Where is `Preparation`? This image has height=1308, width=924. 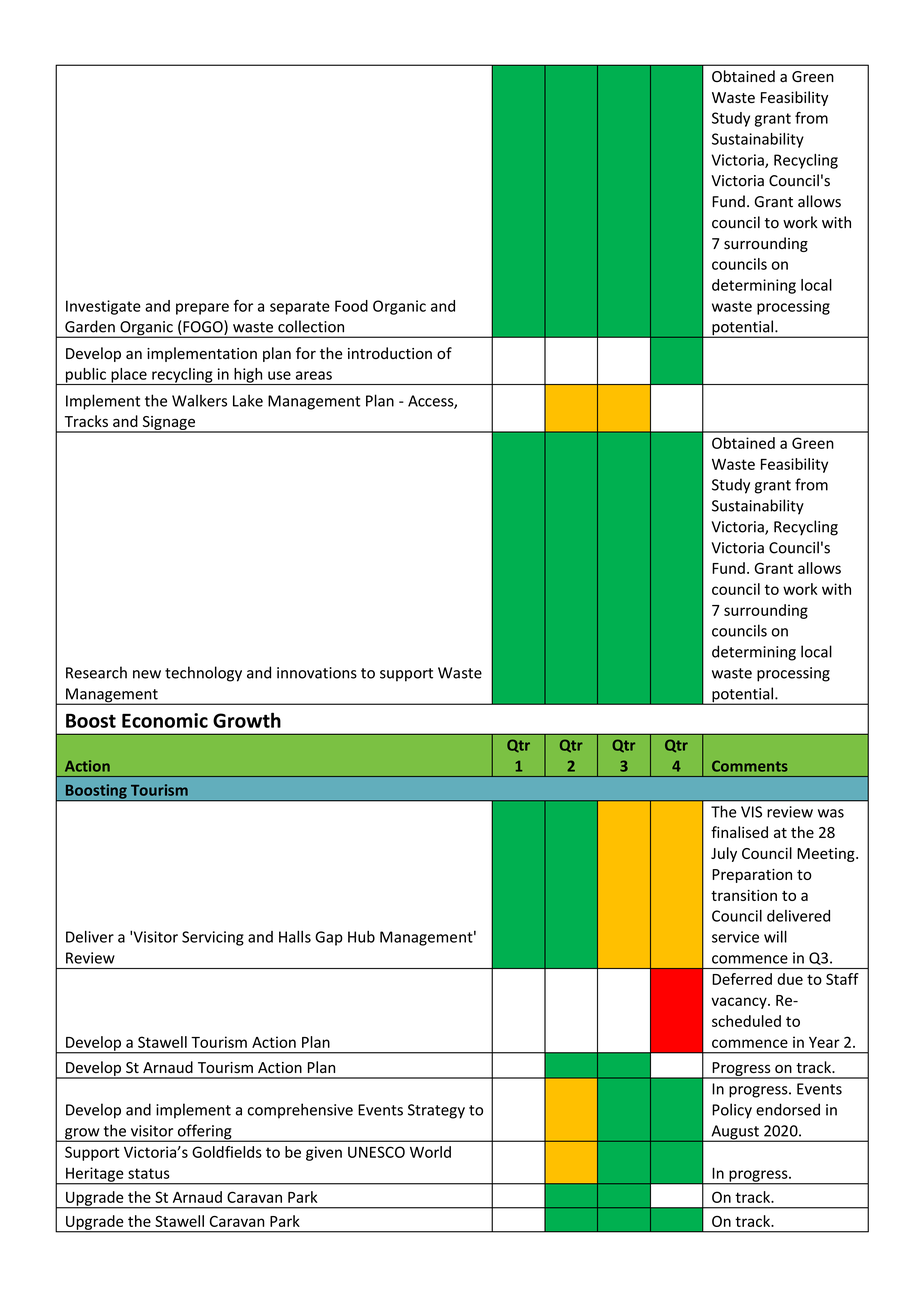 Preparation is located at coordinates (752, 876).
